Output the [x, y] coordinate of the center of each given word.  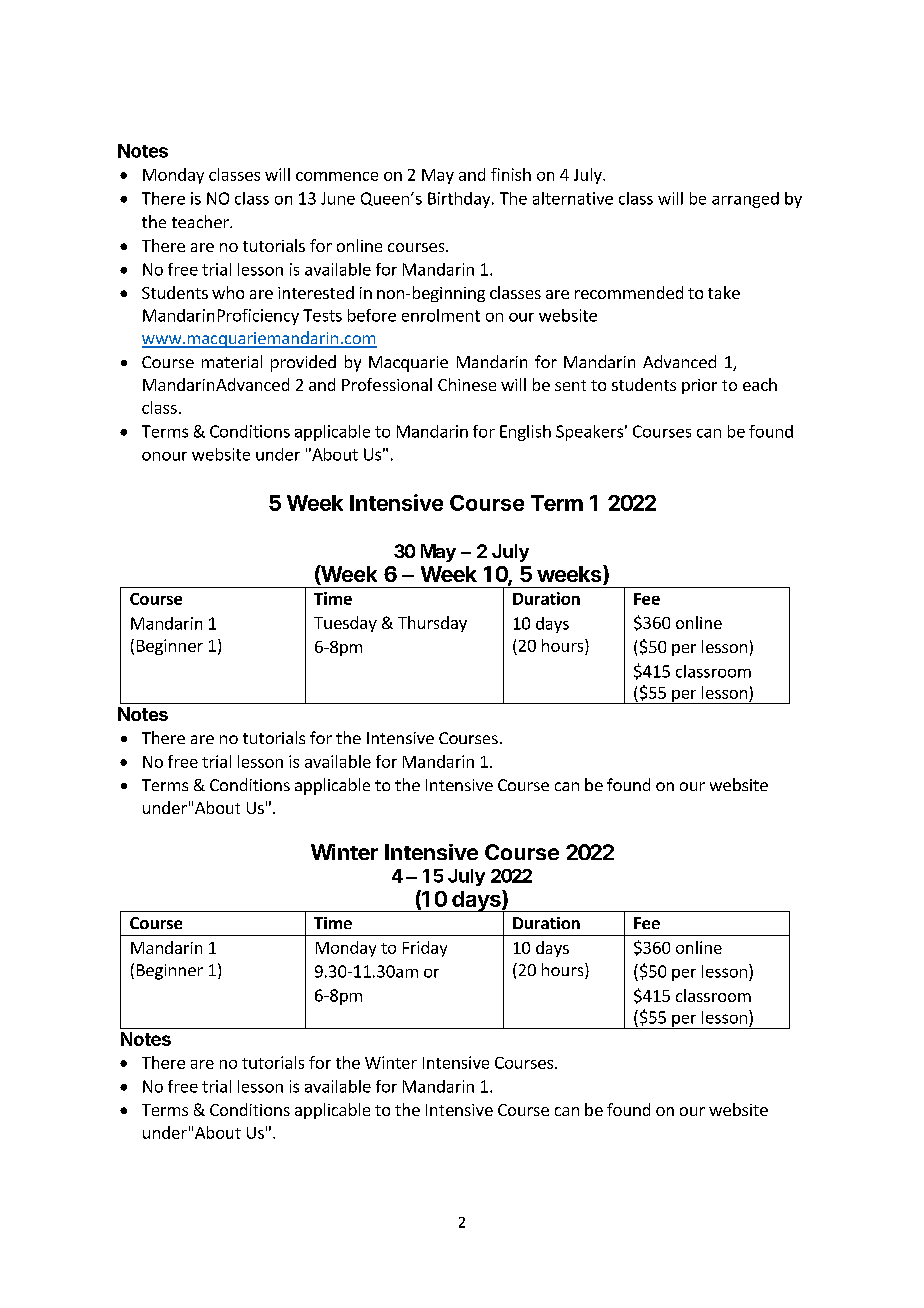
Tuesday [345, 624]
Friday [425, 949]
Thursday [432, 624]
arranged [745, 200]
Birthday [460, 200]
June [338, 198]
